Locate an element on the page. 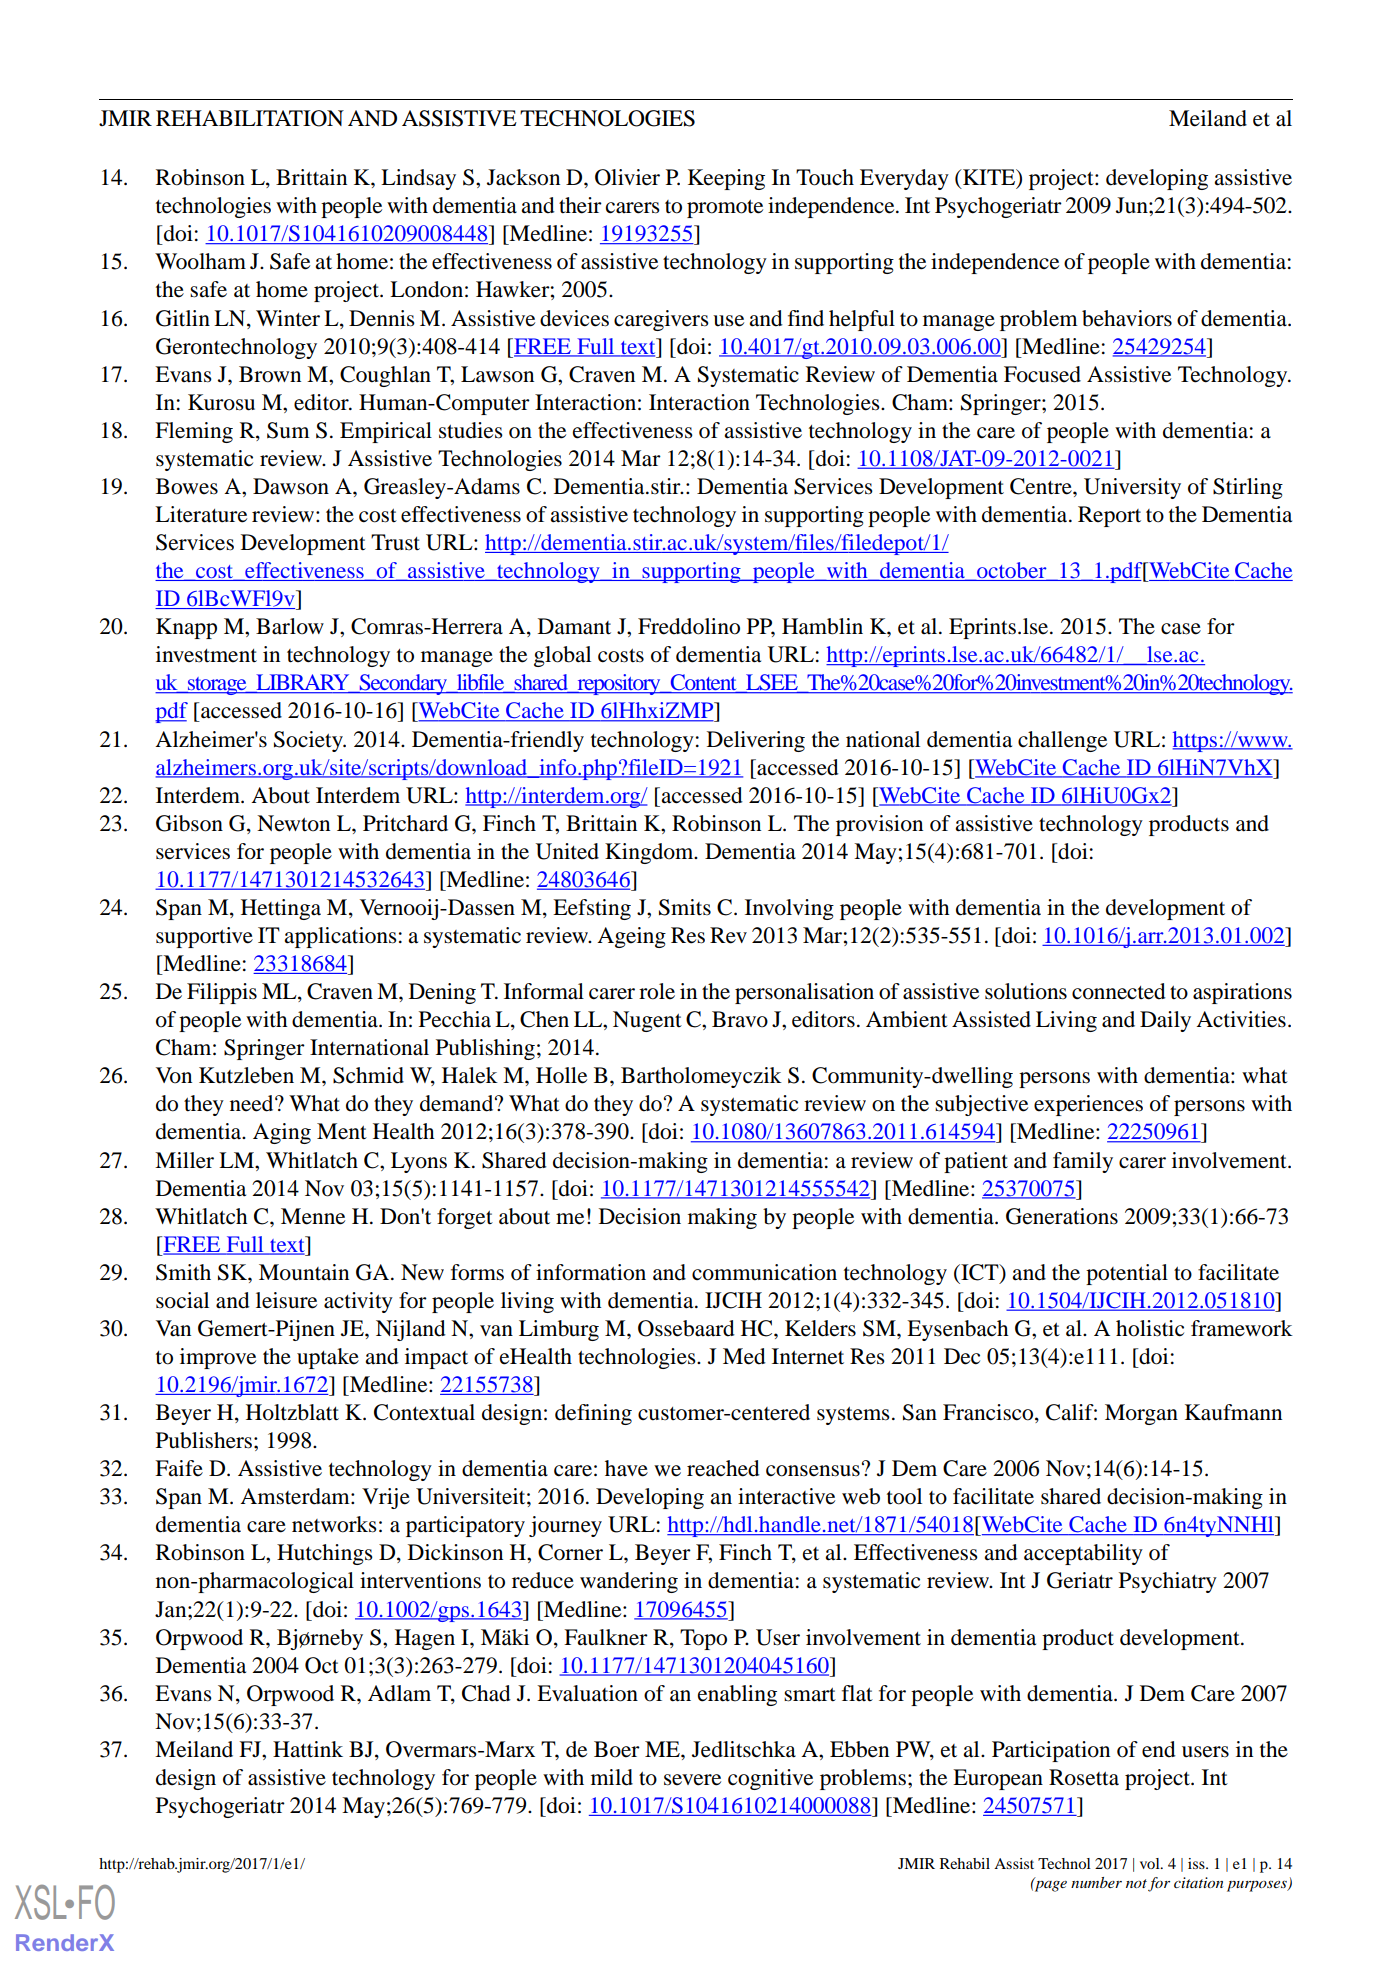  communication is located at coordinates (764, 1272).
